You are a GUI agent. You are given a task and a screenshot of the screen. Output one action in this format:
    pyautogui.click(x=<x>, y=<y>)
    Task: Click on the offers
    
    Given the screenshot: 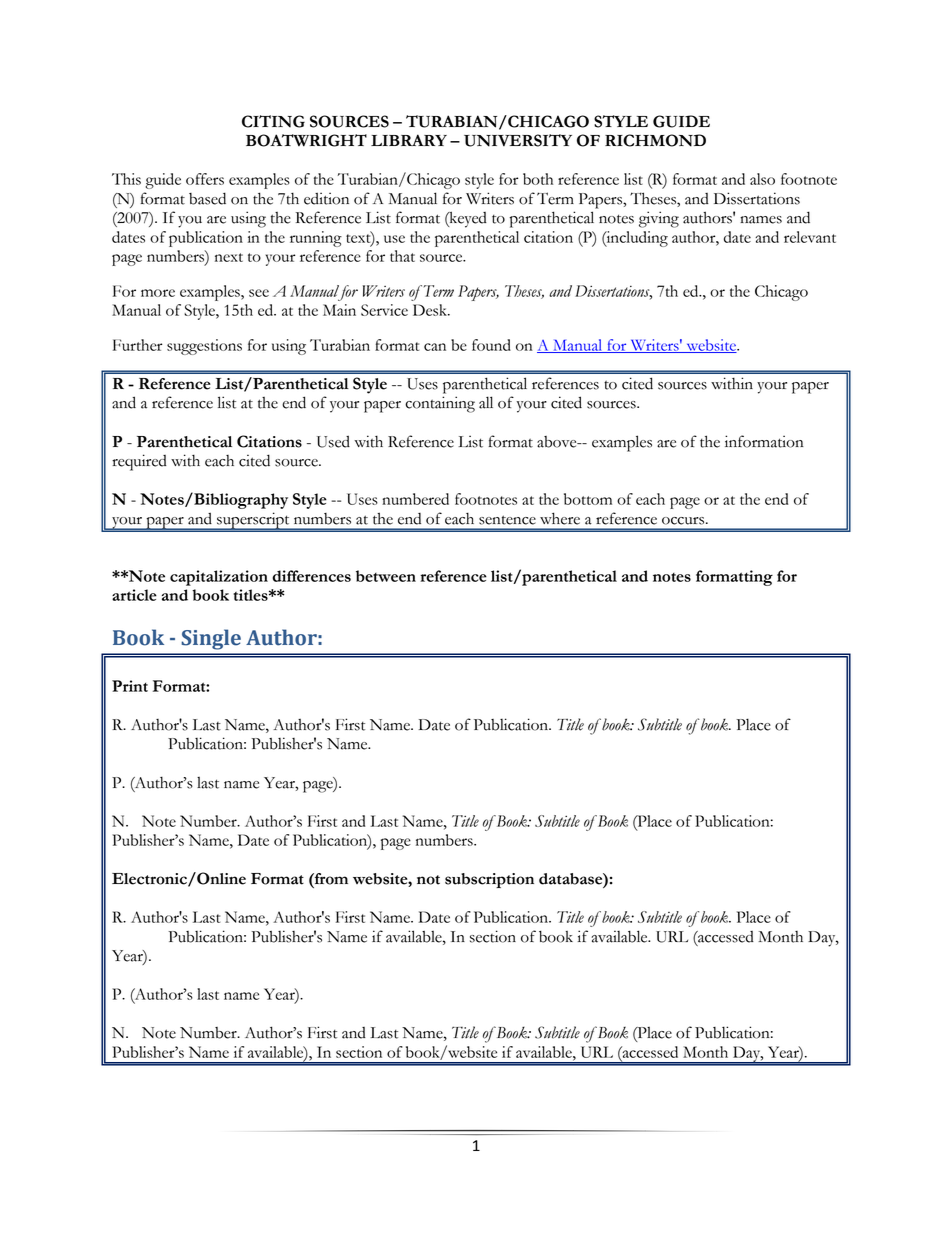 What is the action you would take?
    pyautogui.click(x=205, y=179)
